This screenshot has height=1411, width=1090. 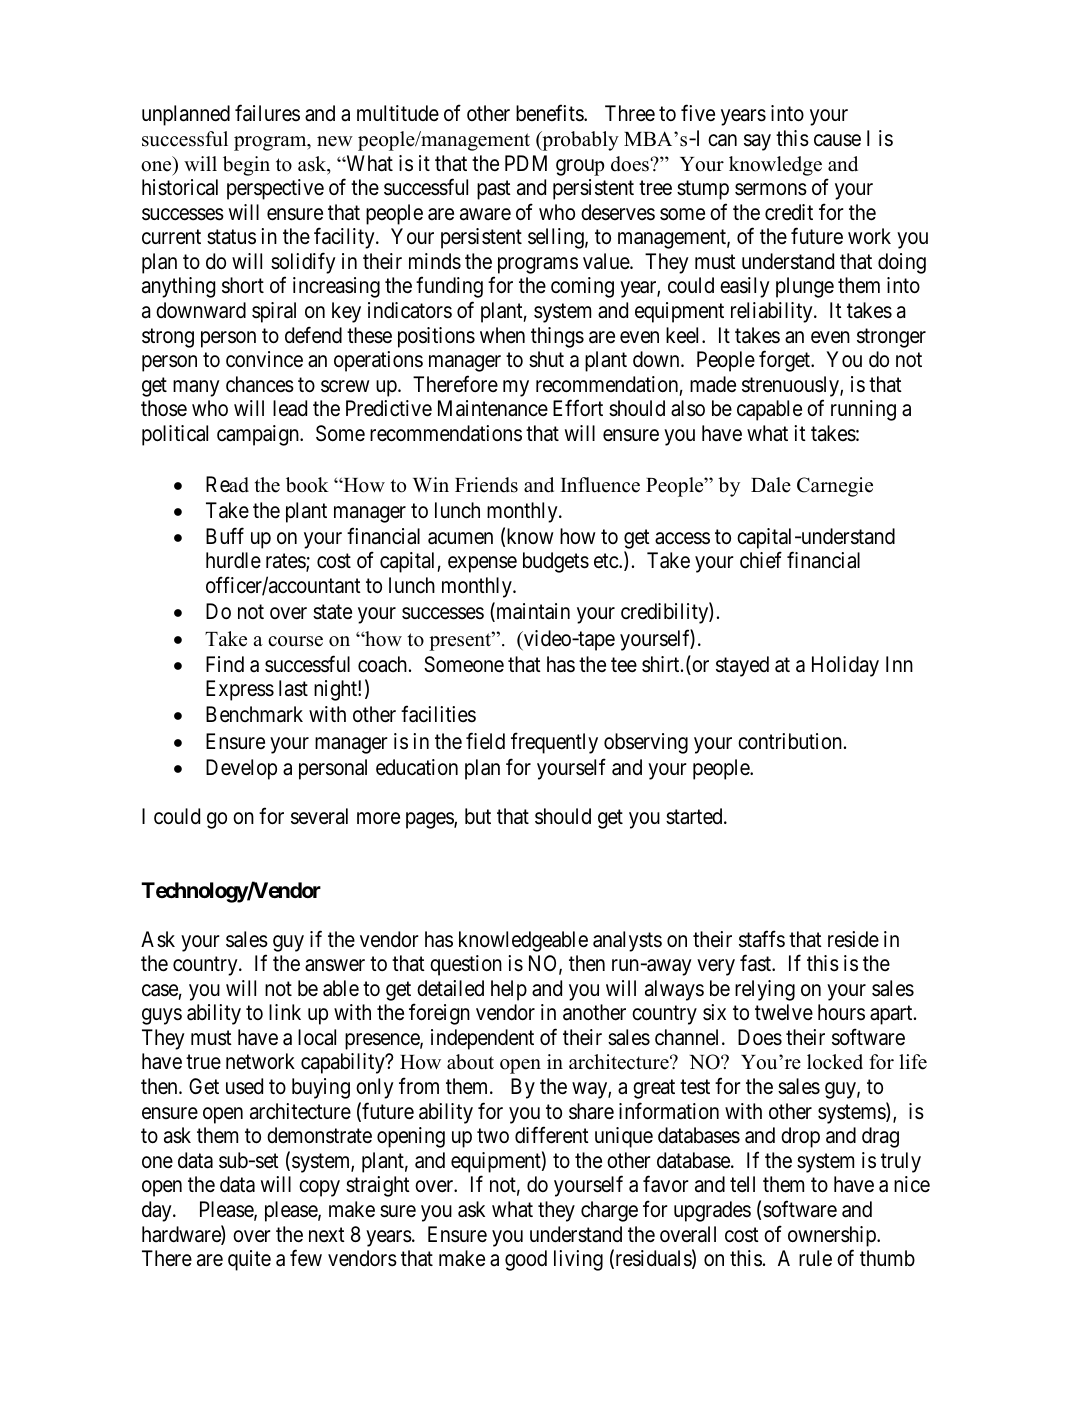 What do you see at coordinates (486, 485) in the screenshot?
I see `Friends` at bounding box center [486, 485].
